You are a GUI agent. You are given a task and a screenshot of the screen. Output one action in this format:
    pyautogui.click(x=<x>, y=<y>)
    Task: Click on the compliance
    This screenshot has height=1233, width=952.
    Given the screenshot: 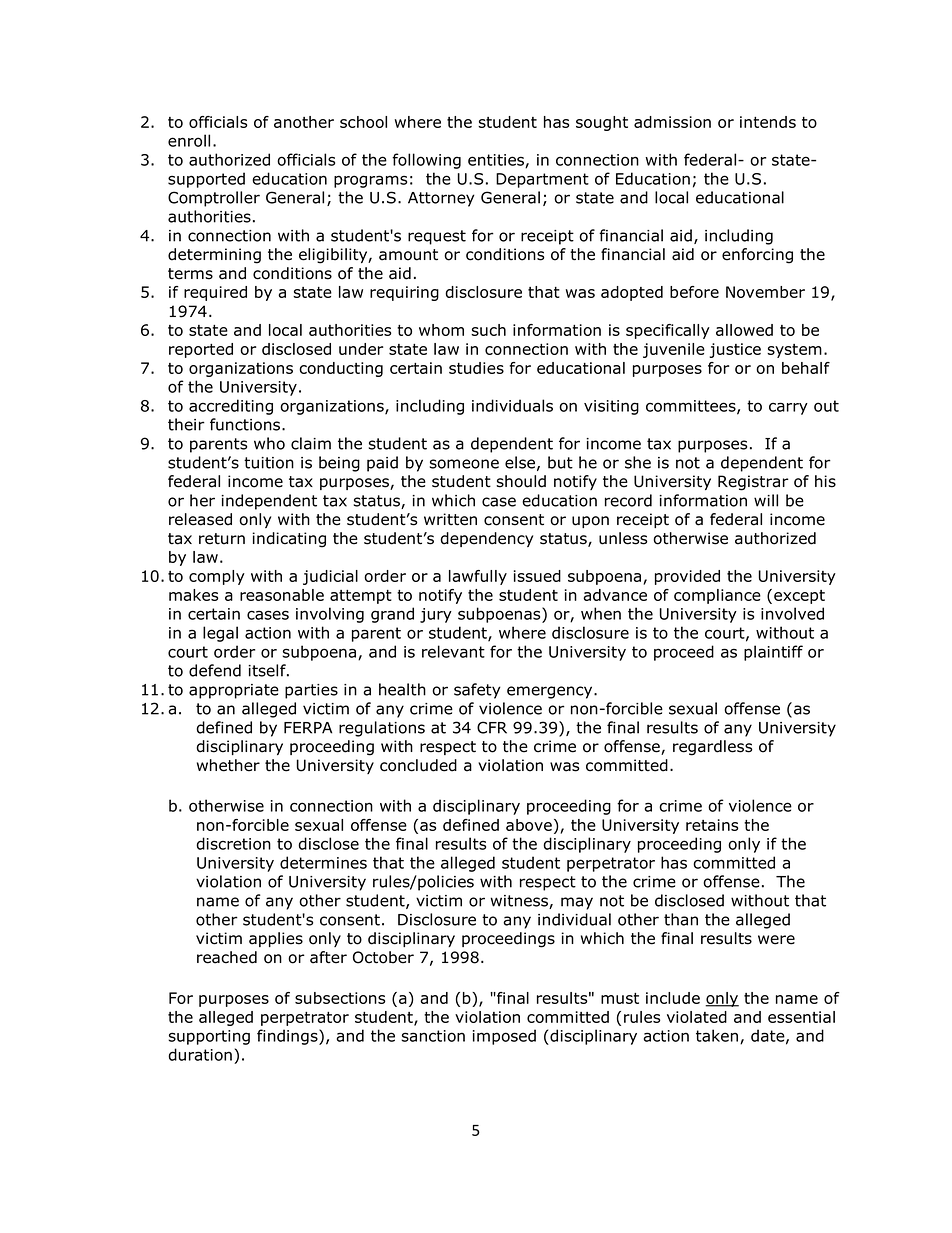 What is the action you would take?
    pyautogui.click(x=717, y=596)
